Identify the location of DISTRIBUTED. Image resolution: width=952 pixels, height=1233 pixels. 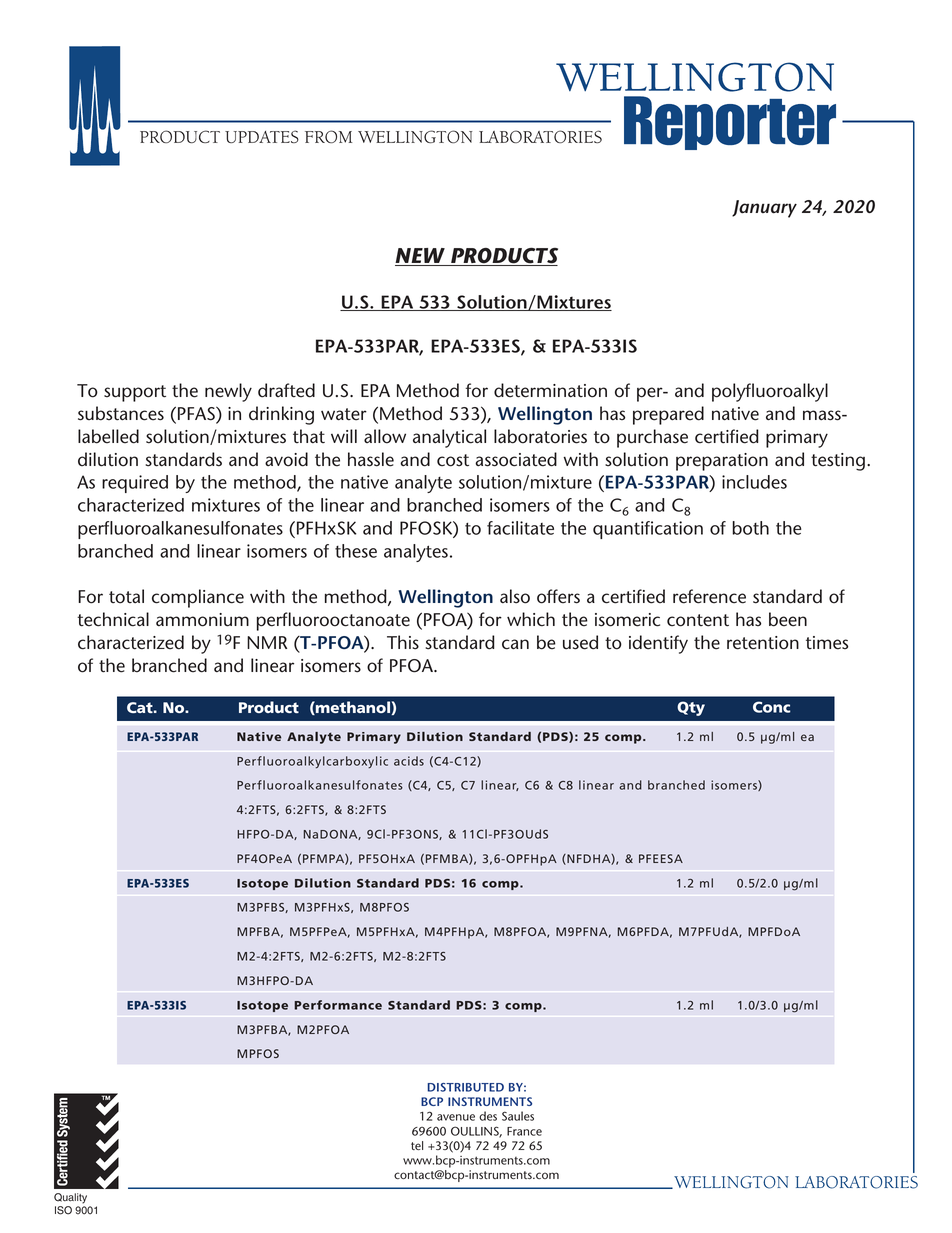
(465, 1087).
